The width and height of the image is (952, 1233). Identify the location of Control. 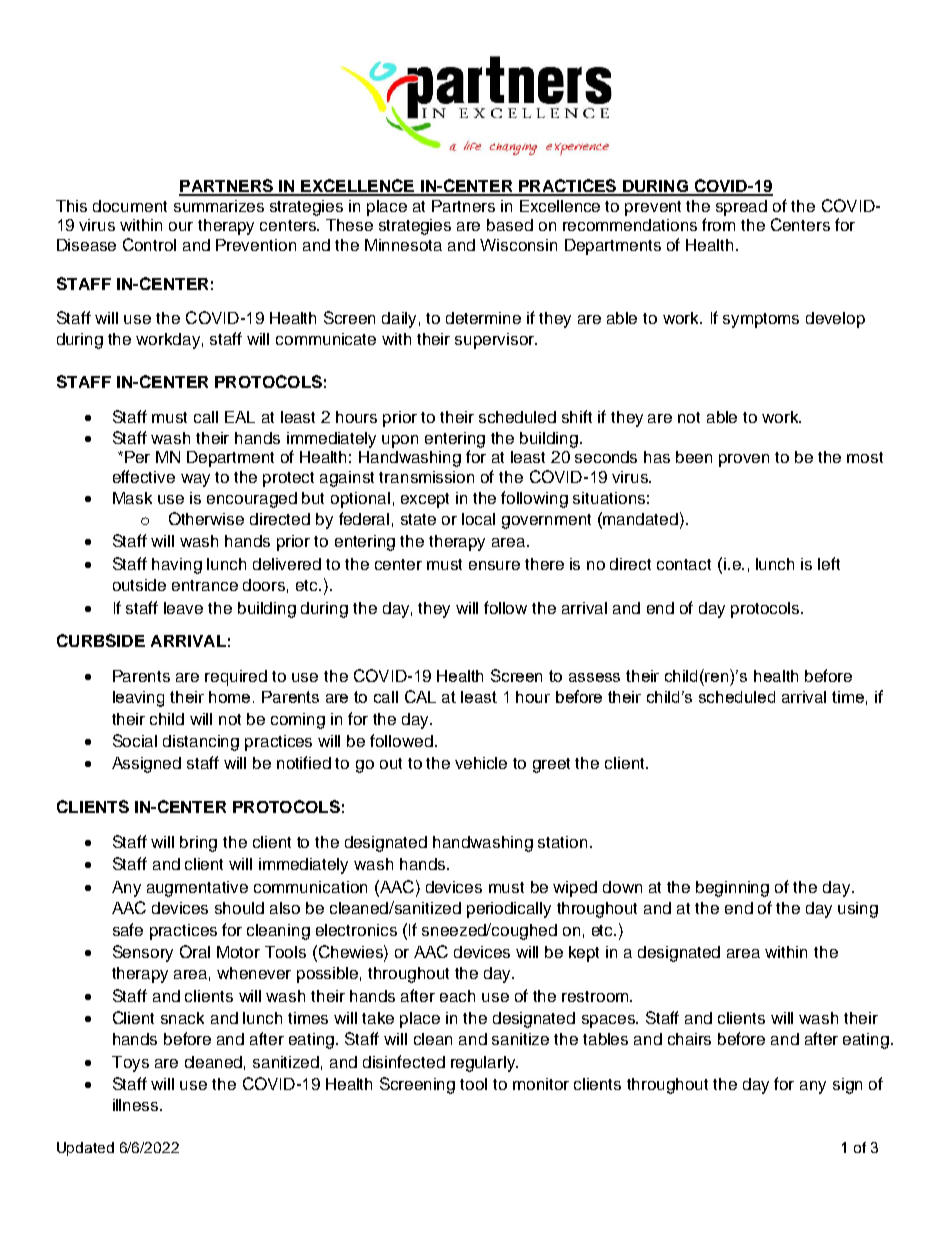
(149, 244).
